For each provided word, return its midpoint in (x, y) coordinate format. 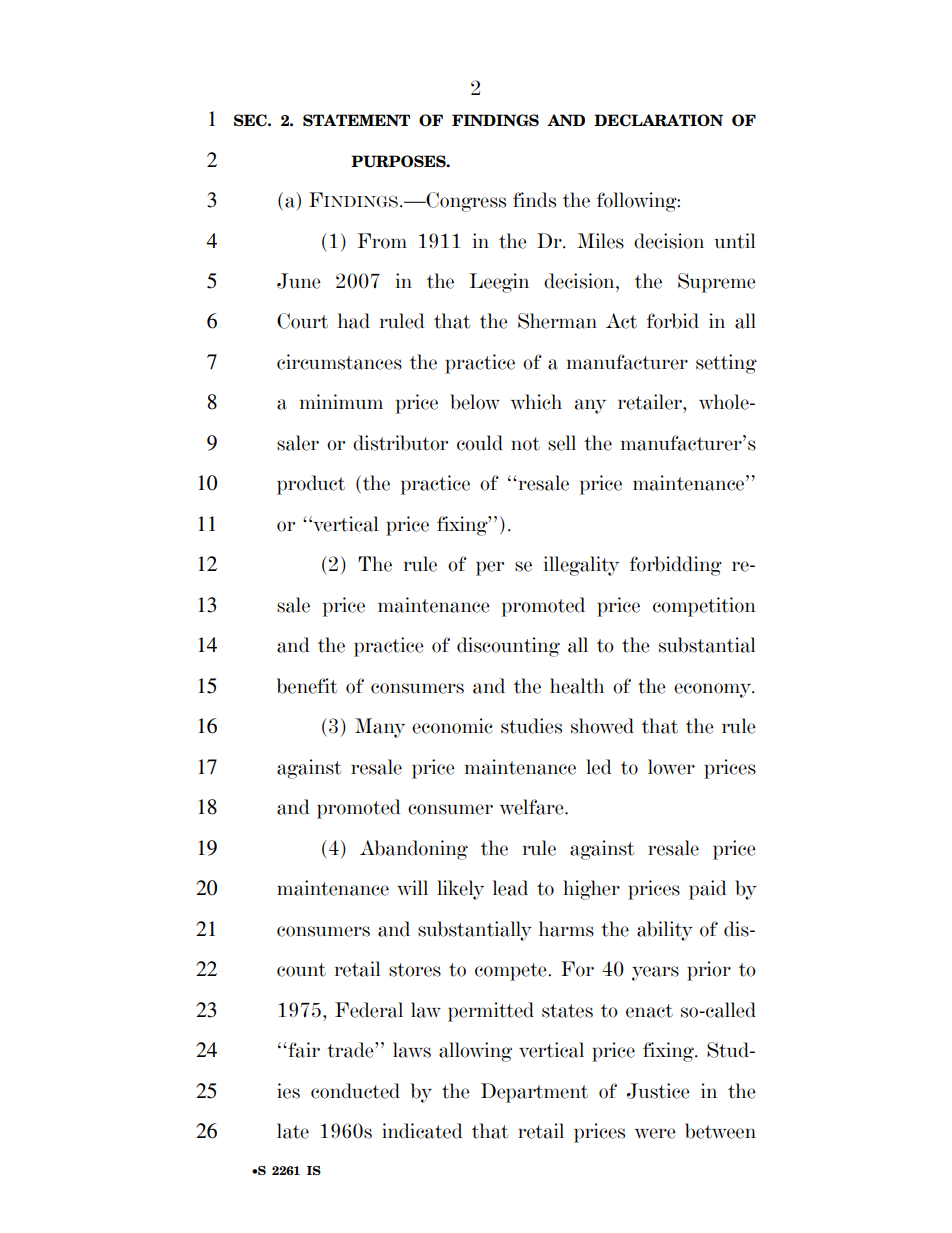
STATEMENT (356, 120)
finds (534, 200)
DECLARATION (658, 120)
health (577, 686)
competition (704, 607)
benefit (307, 686)
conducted (355, 1091)
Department (534, 1093)
